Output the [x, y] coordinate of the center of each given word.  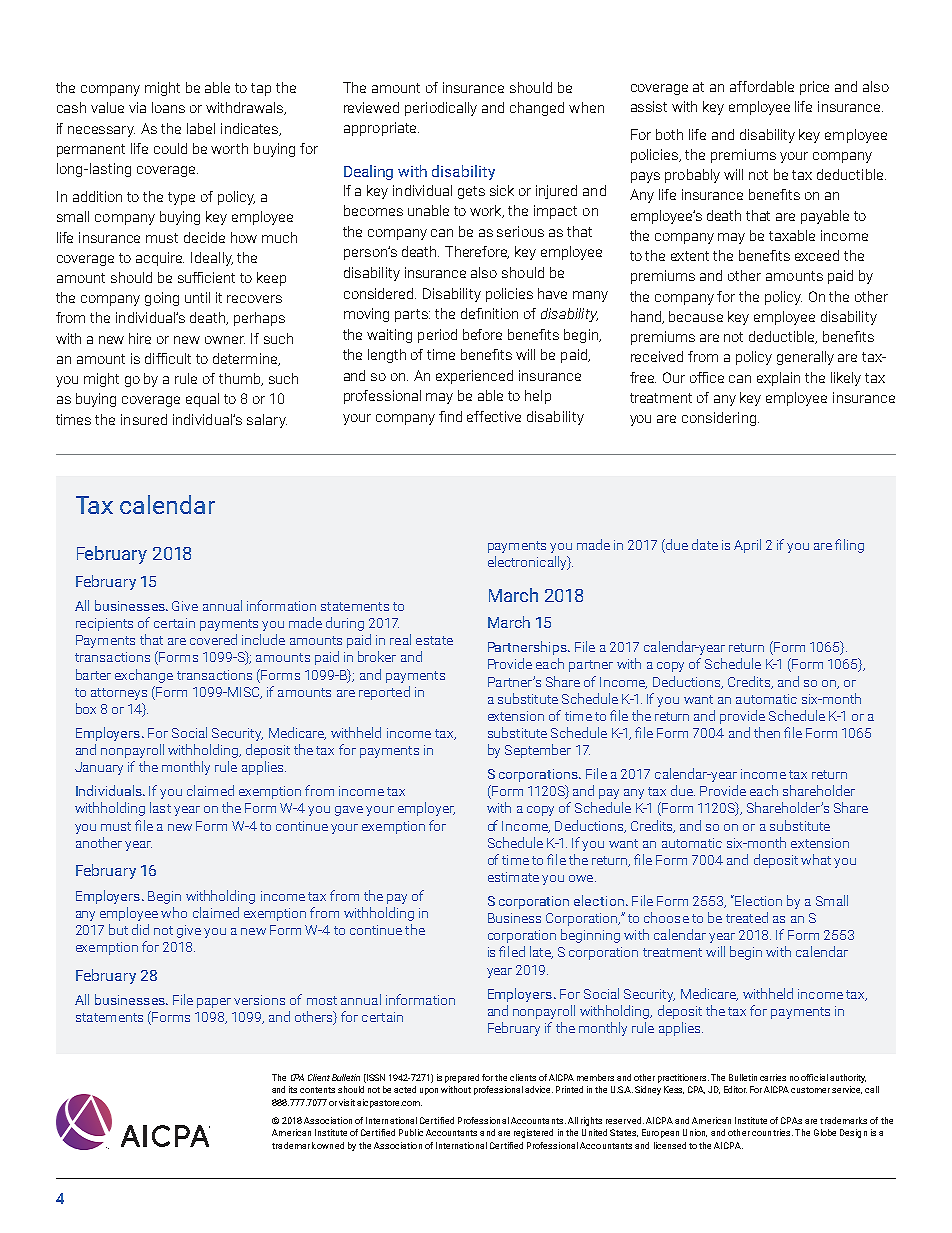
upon [429, 1091]
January [99, 768]
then [767, 732]
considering [719, 419]
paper [214, 1003]
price [814, 88]
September [538, 751]
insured [144, 419]
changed [537, 109]
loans [168, 107]
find [450, 416]
